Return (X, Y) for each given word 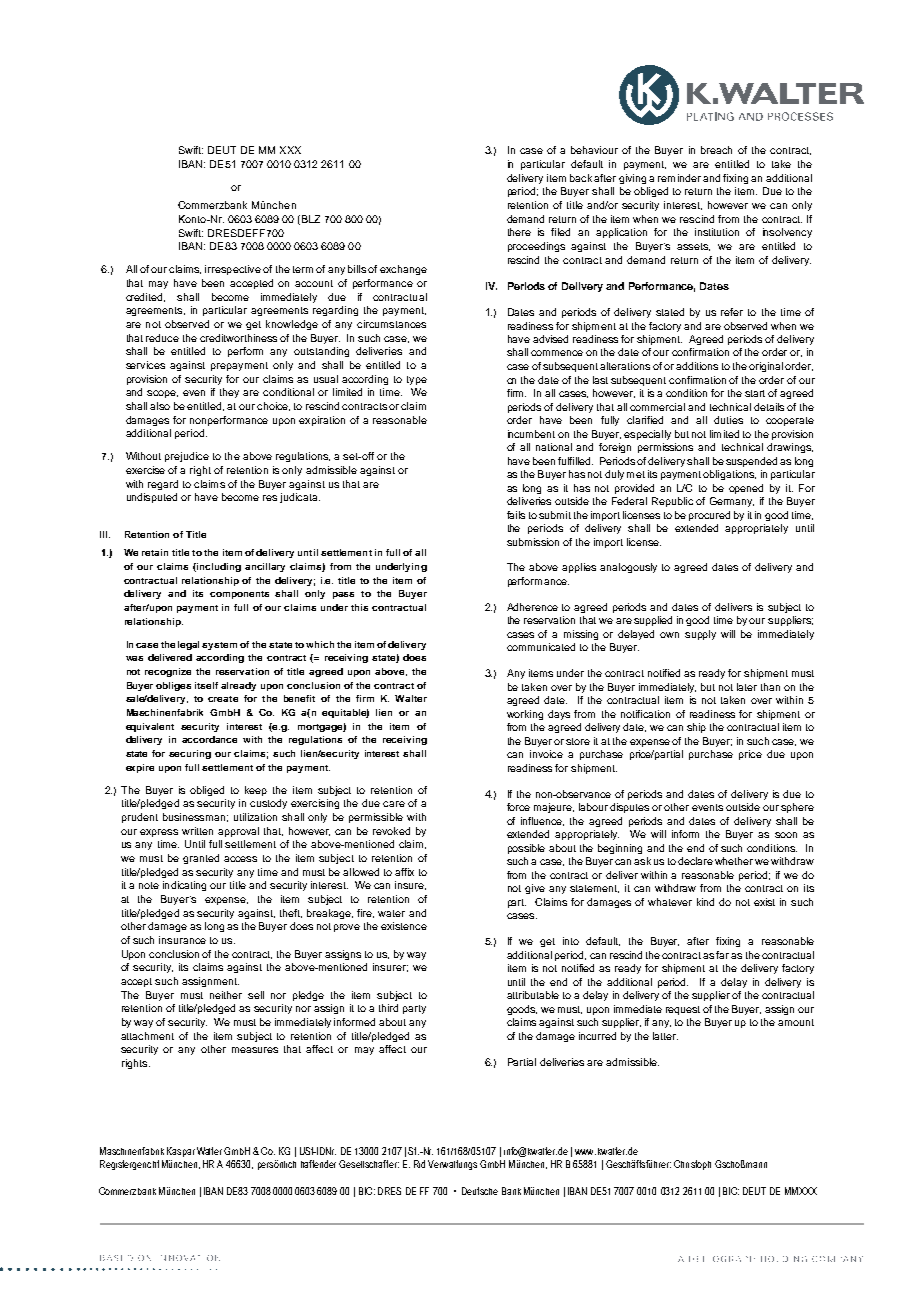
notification (645, 714)
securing (190, 754)
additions (697, 366)
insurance (182, 940)
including (218, 567)
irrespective (233, 270)
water (391, 913)
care (394, 804)
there (519, 232)
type (417, 380)
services (145, 365)
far (722, 955)
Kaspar (181, 1152)
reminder (679, 178)
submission (533, 542)
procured (709, 516)
